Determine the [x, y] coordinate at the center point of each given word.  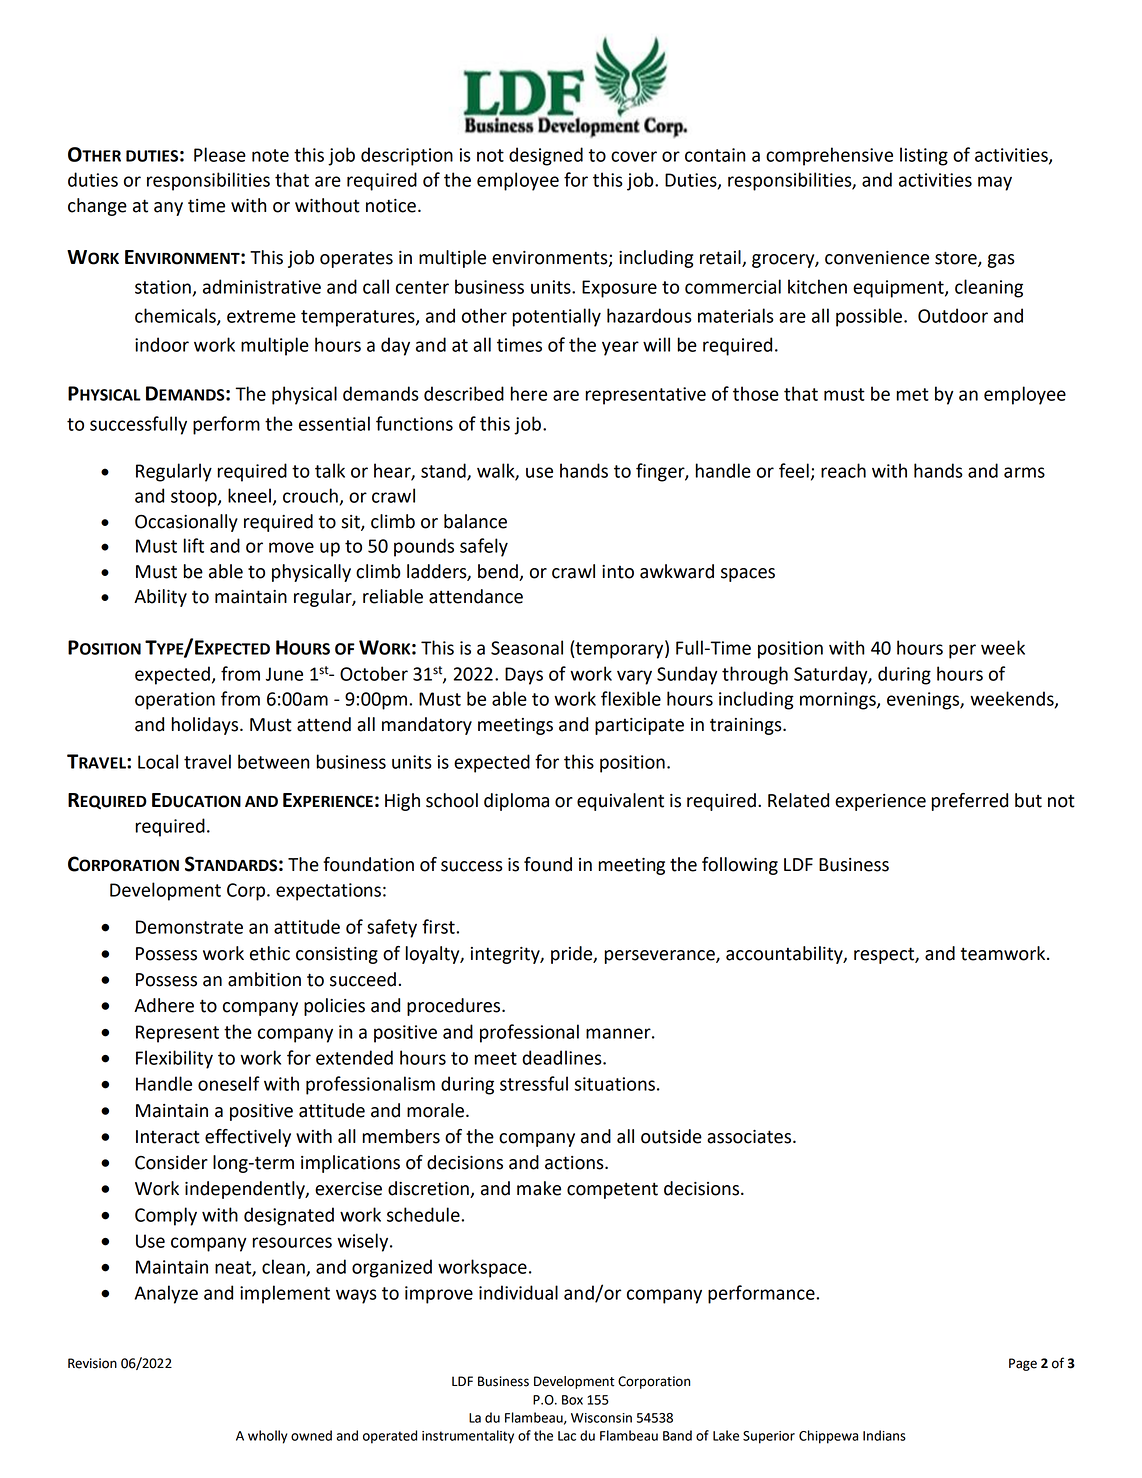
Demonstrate [189, 927]
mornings [839, 701]
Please [220, 154]
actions [575, 1163]
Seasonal [527, 647]
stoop [195, 498]
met [912, 394]
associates [750, 1137]
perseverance [660, 957]
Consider [171, 1162]
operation [175, 701]
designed [546, 156]
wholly [268, 1437]
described [464, 393]
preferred [969, 802]
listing [924, 156]
